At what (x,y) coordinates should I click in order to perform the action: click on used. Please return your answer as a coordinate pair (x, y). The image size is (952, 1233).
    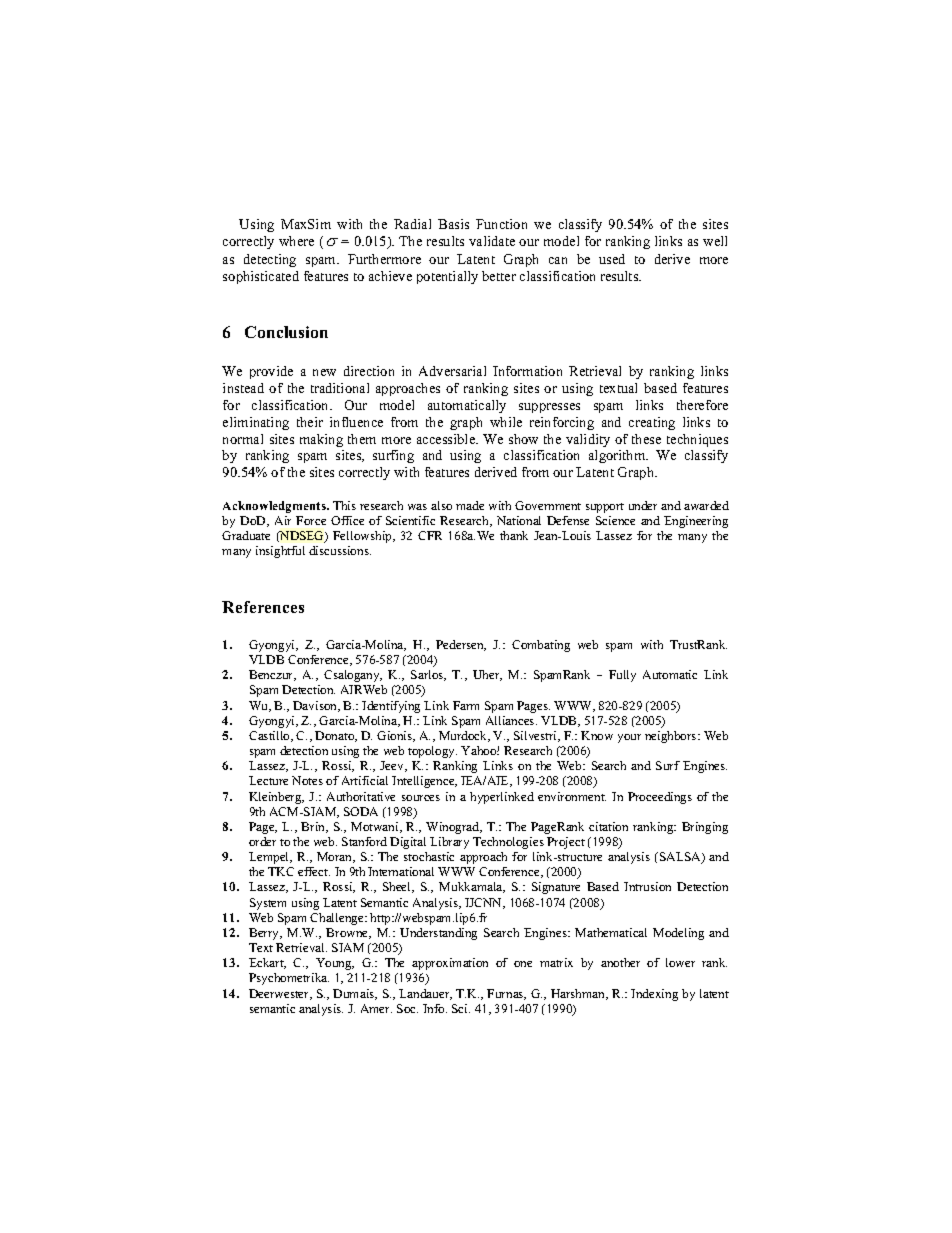
    Looking at the image, I should click on (612, 259).
